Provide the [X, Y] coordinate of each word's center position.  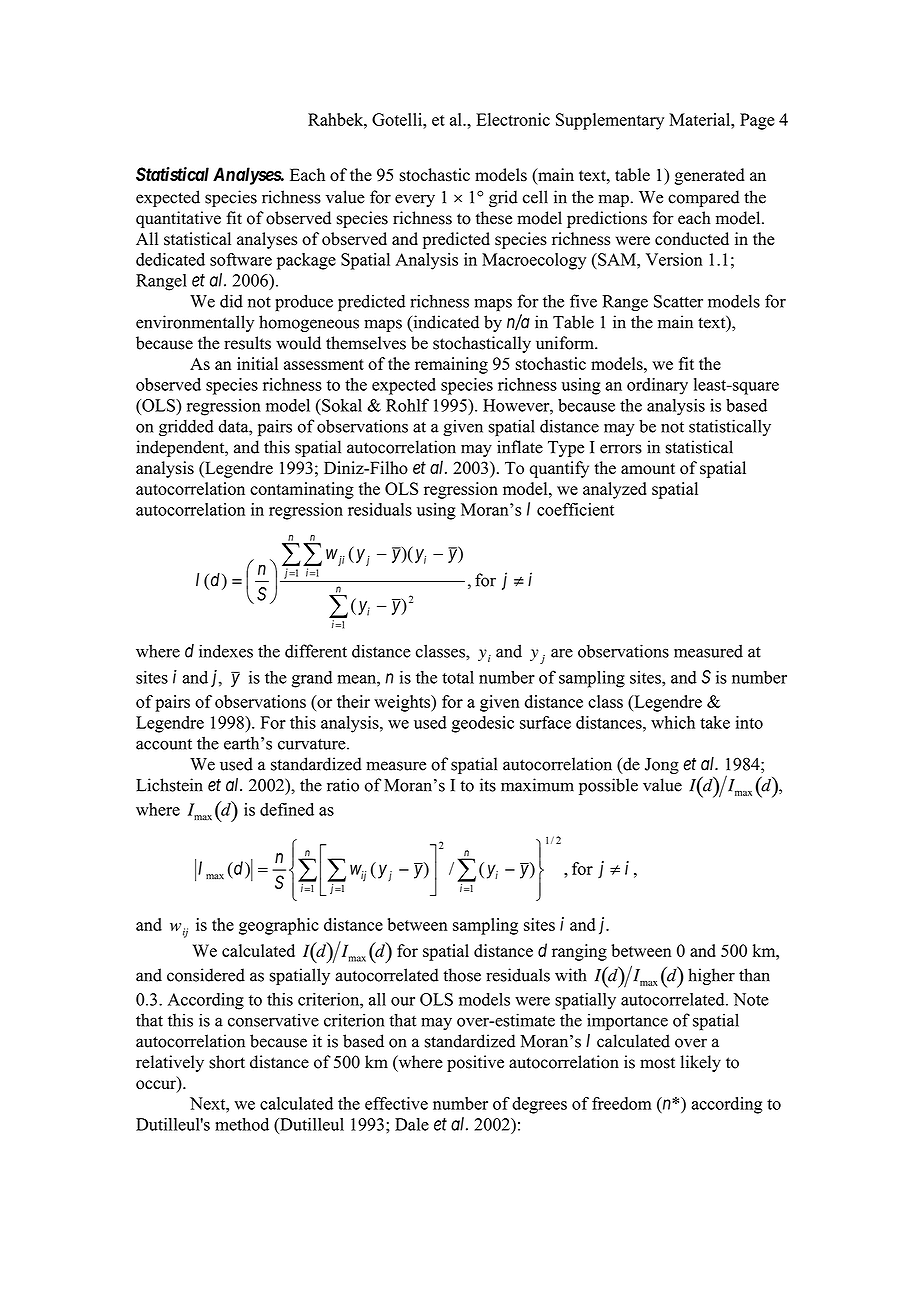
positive [475, 1063]
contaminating [302, 490]
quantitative [178, 219]
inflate [520, 447]
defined [287, 809]
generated [710, 176]
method [242, 1124]
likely [700, 1063]
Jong [662, 766]
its [488, 785]
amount [648, 469]
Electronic [513, 119]
